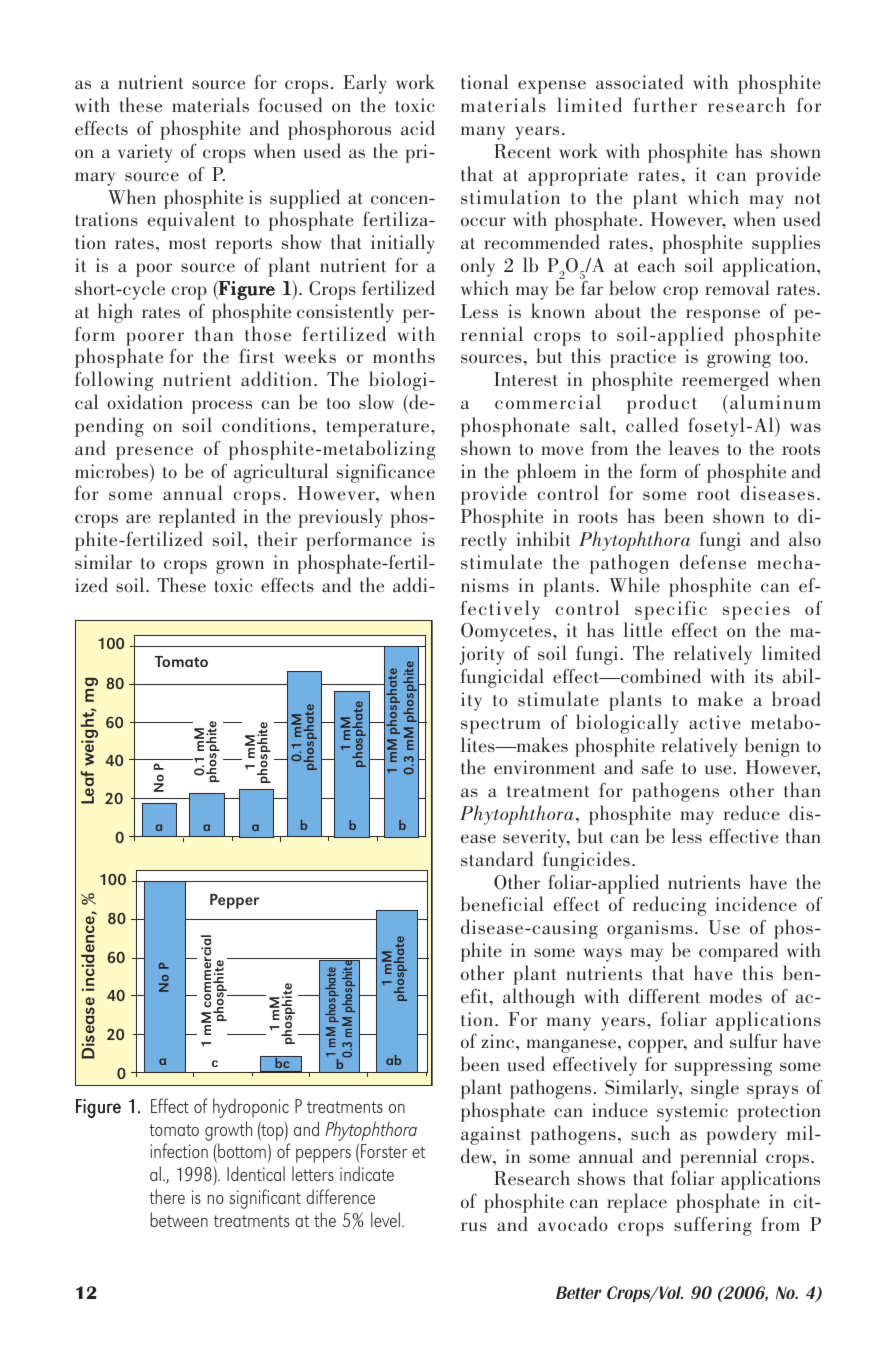 The width and height of the page is (896, 1345). What do you see at coordinates (251, 1108) in the page?
I see `hydroponic` at bounding box center [251, 1108].
